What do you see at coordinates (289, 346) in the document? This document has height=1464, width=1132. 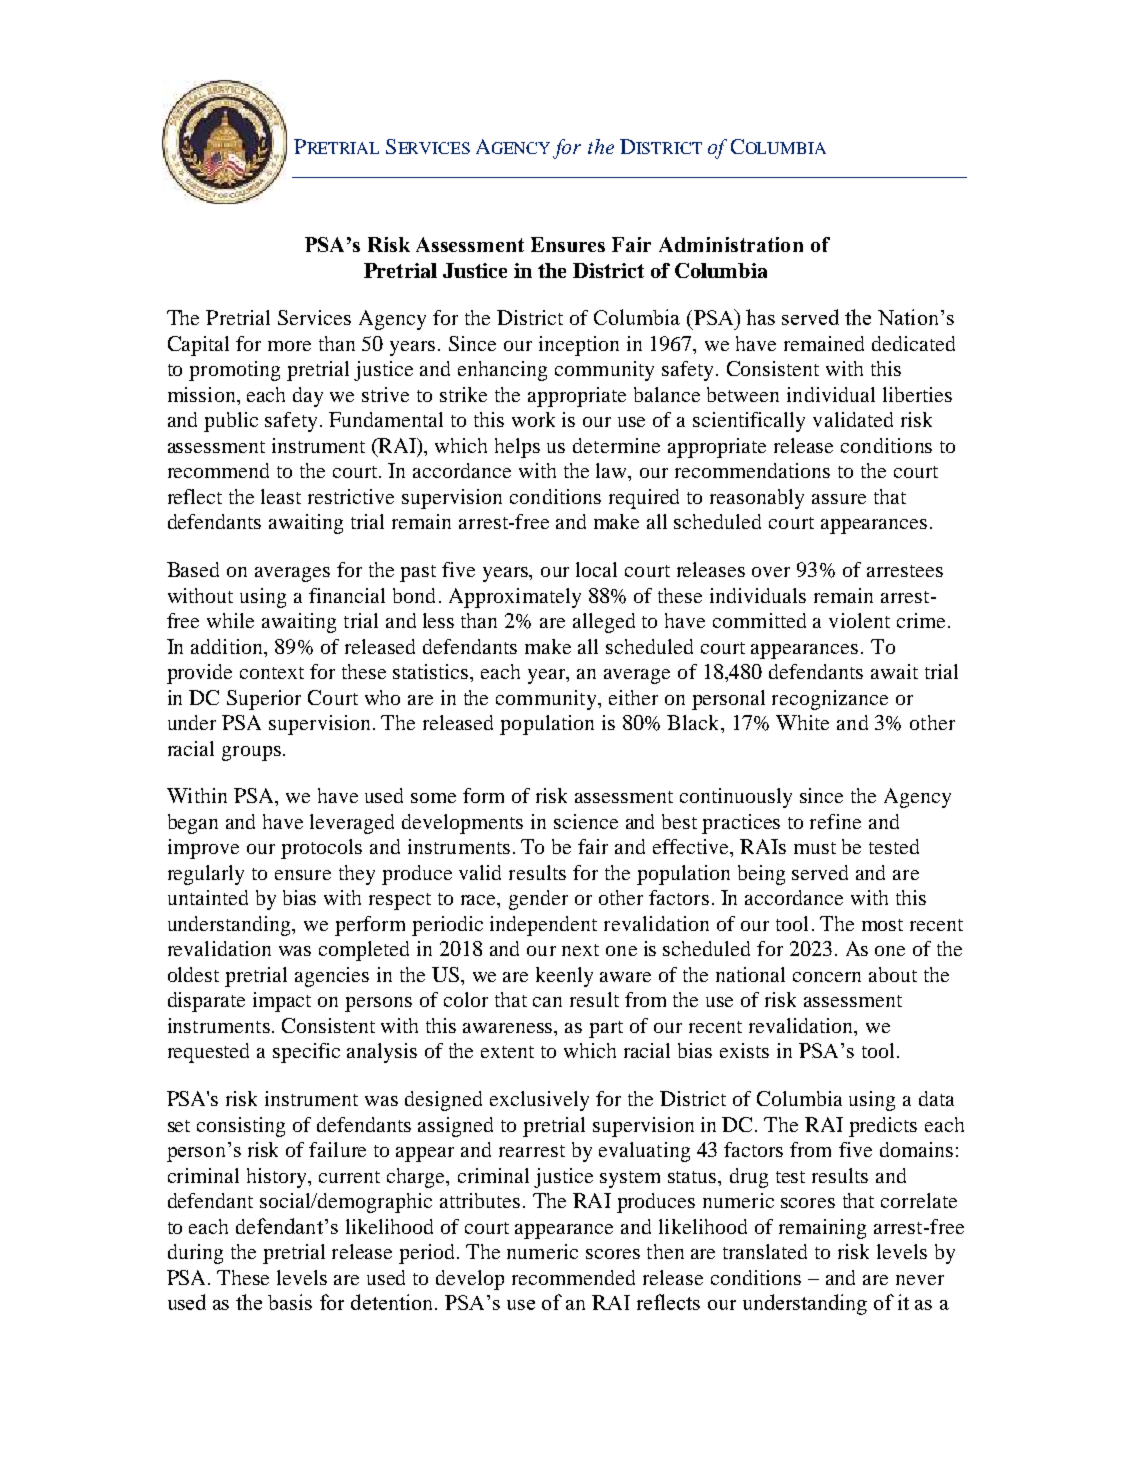 I see `more` at bounding box center [289, 346].
